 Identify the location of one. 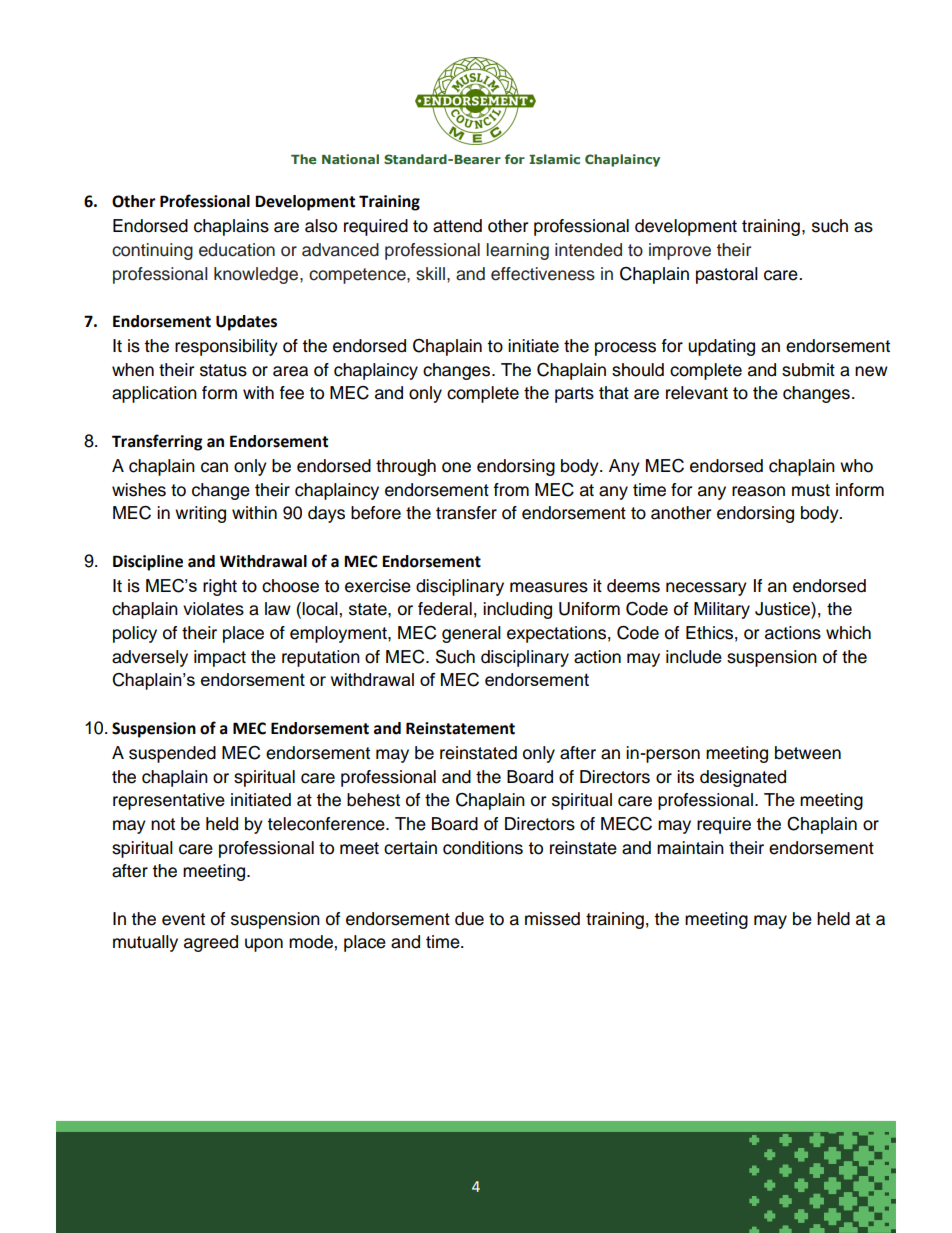
(456, 467).
